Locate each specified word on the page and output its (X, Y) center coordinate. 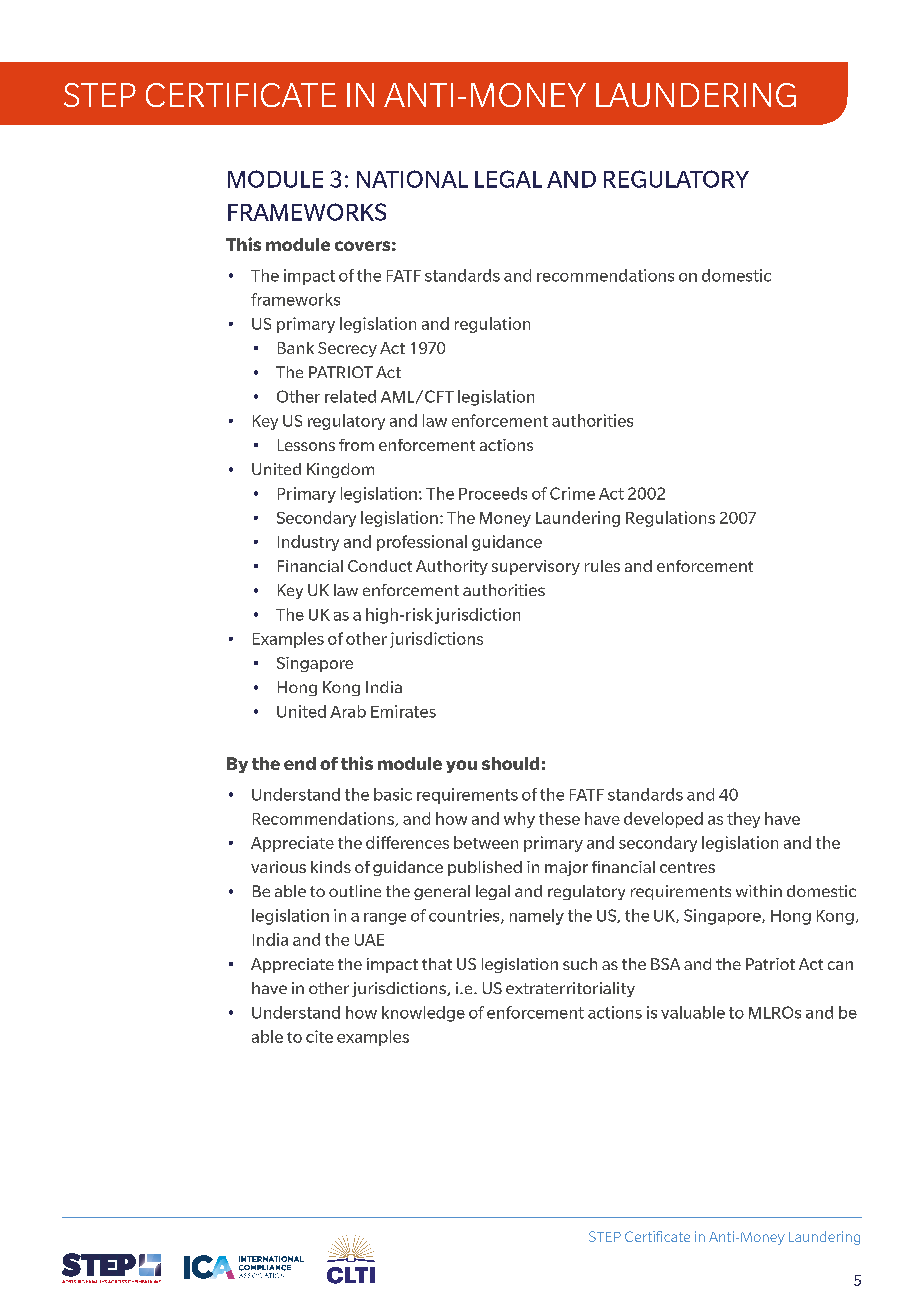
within (759, 891)
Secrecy (347, 349)
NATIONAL (412, 179)
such (580, 964)
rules (602, 566)
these (559, 818)
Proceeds (493, 493)
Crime (572, 493)
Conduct (380, 566)
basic (393, 794)
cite (319, 1036)
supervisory (536, 567)
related (350, 396)
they (743, 820)
